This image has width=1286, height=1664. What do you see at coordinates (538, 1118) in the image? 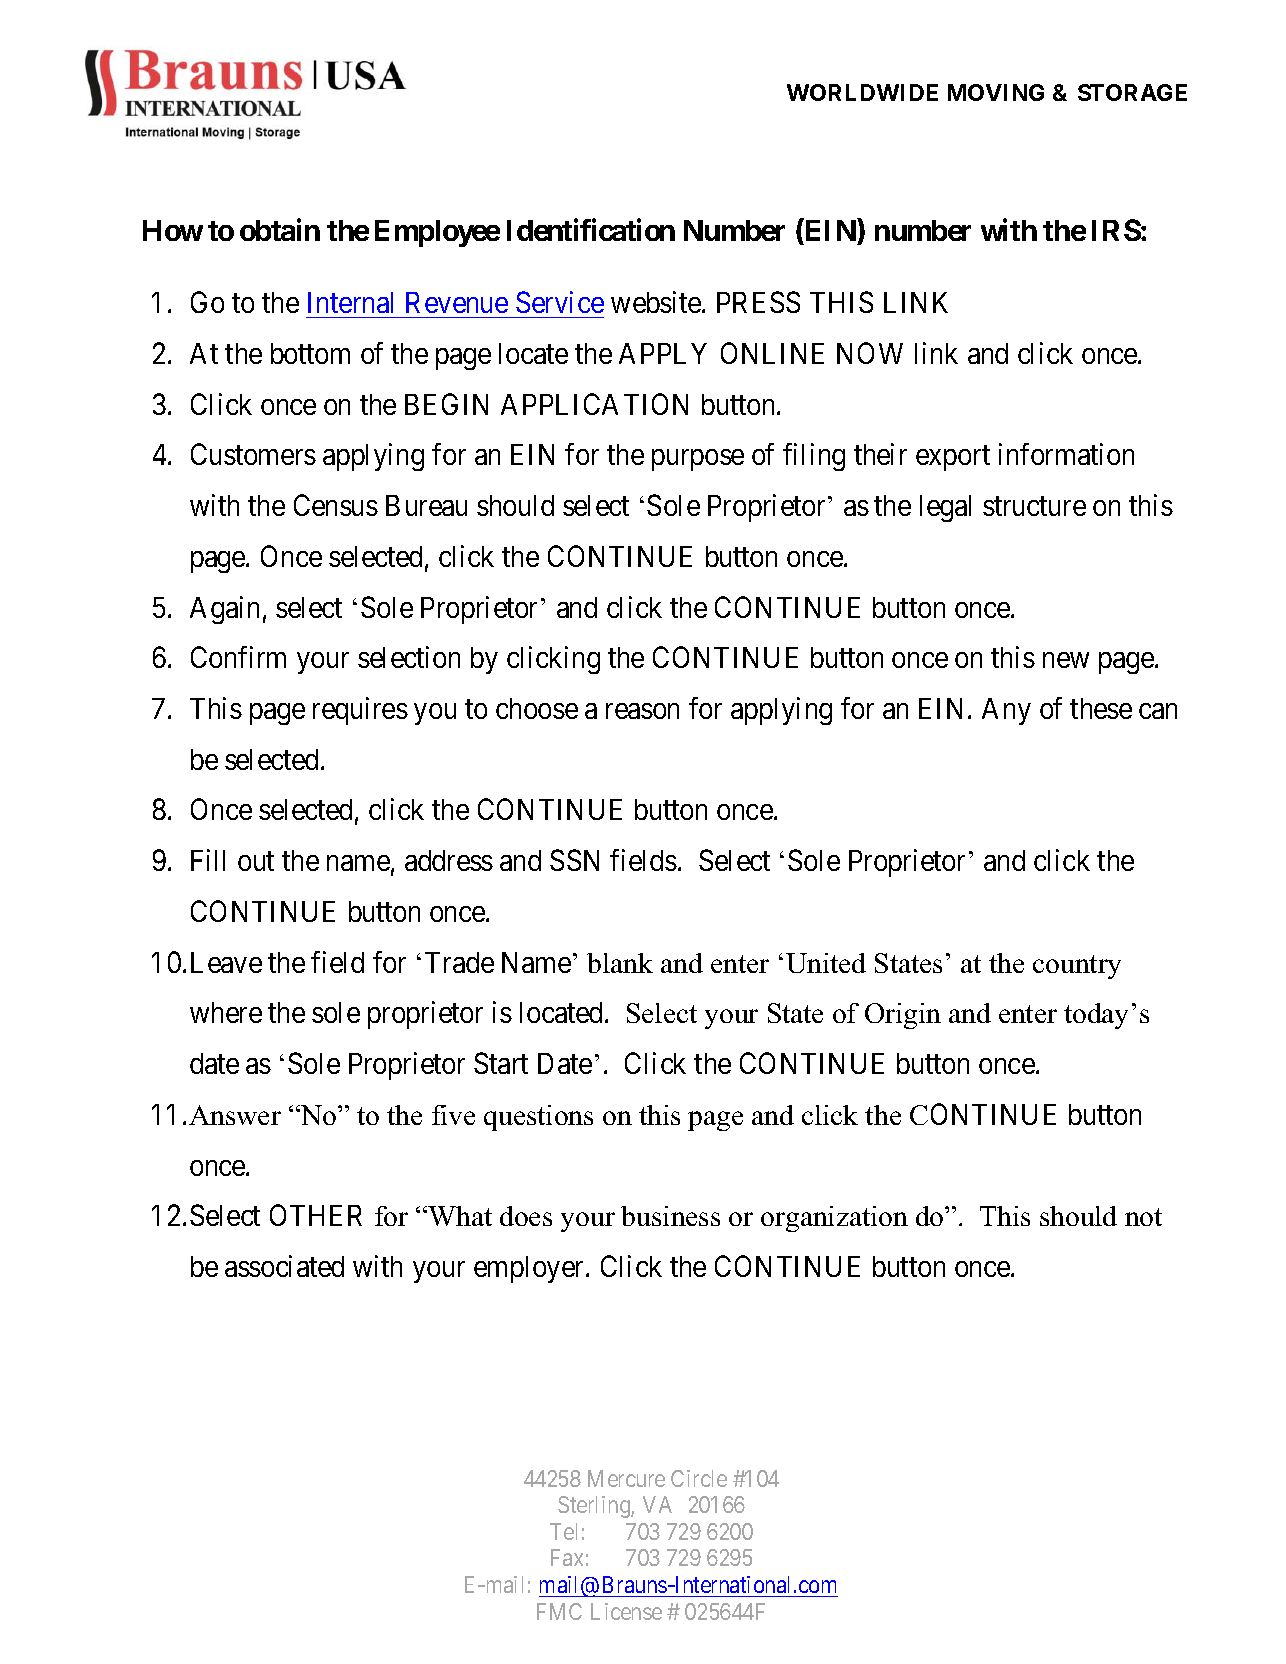
I see `questions` at bounding box center [538, 1118].
